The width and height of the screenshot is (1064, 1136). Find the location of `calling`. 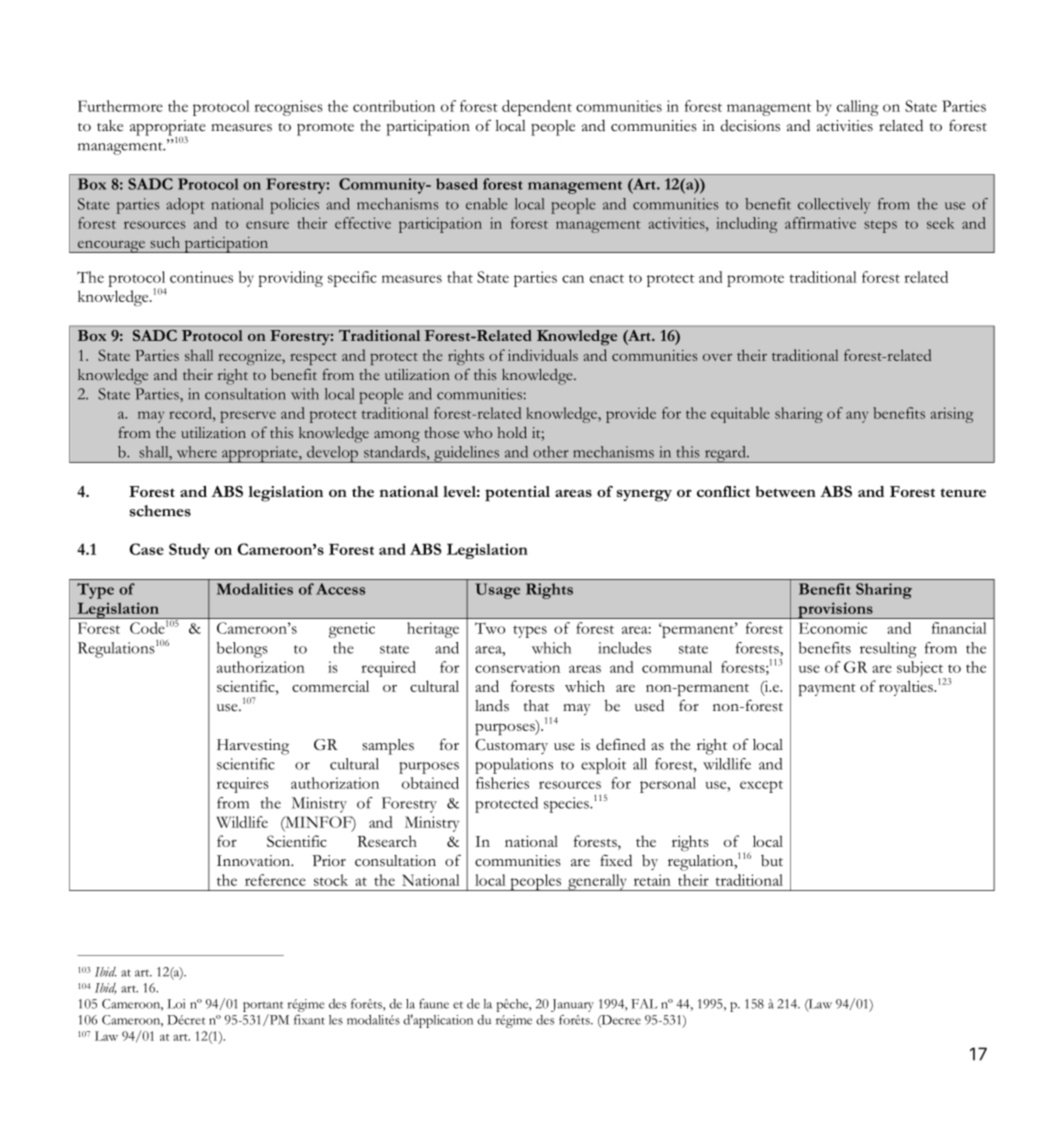

calling is located at coordinates (858, 108).
